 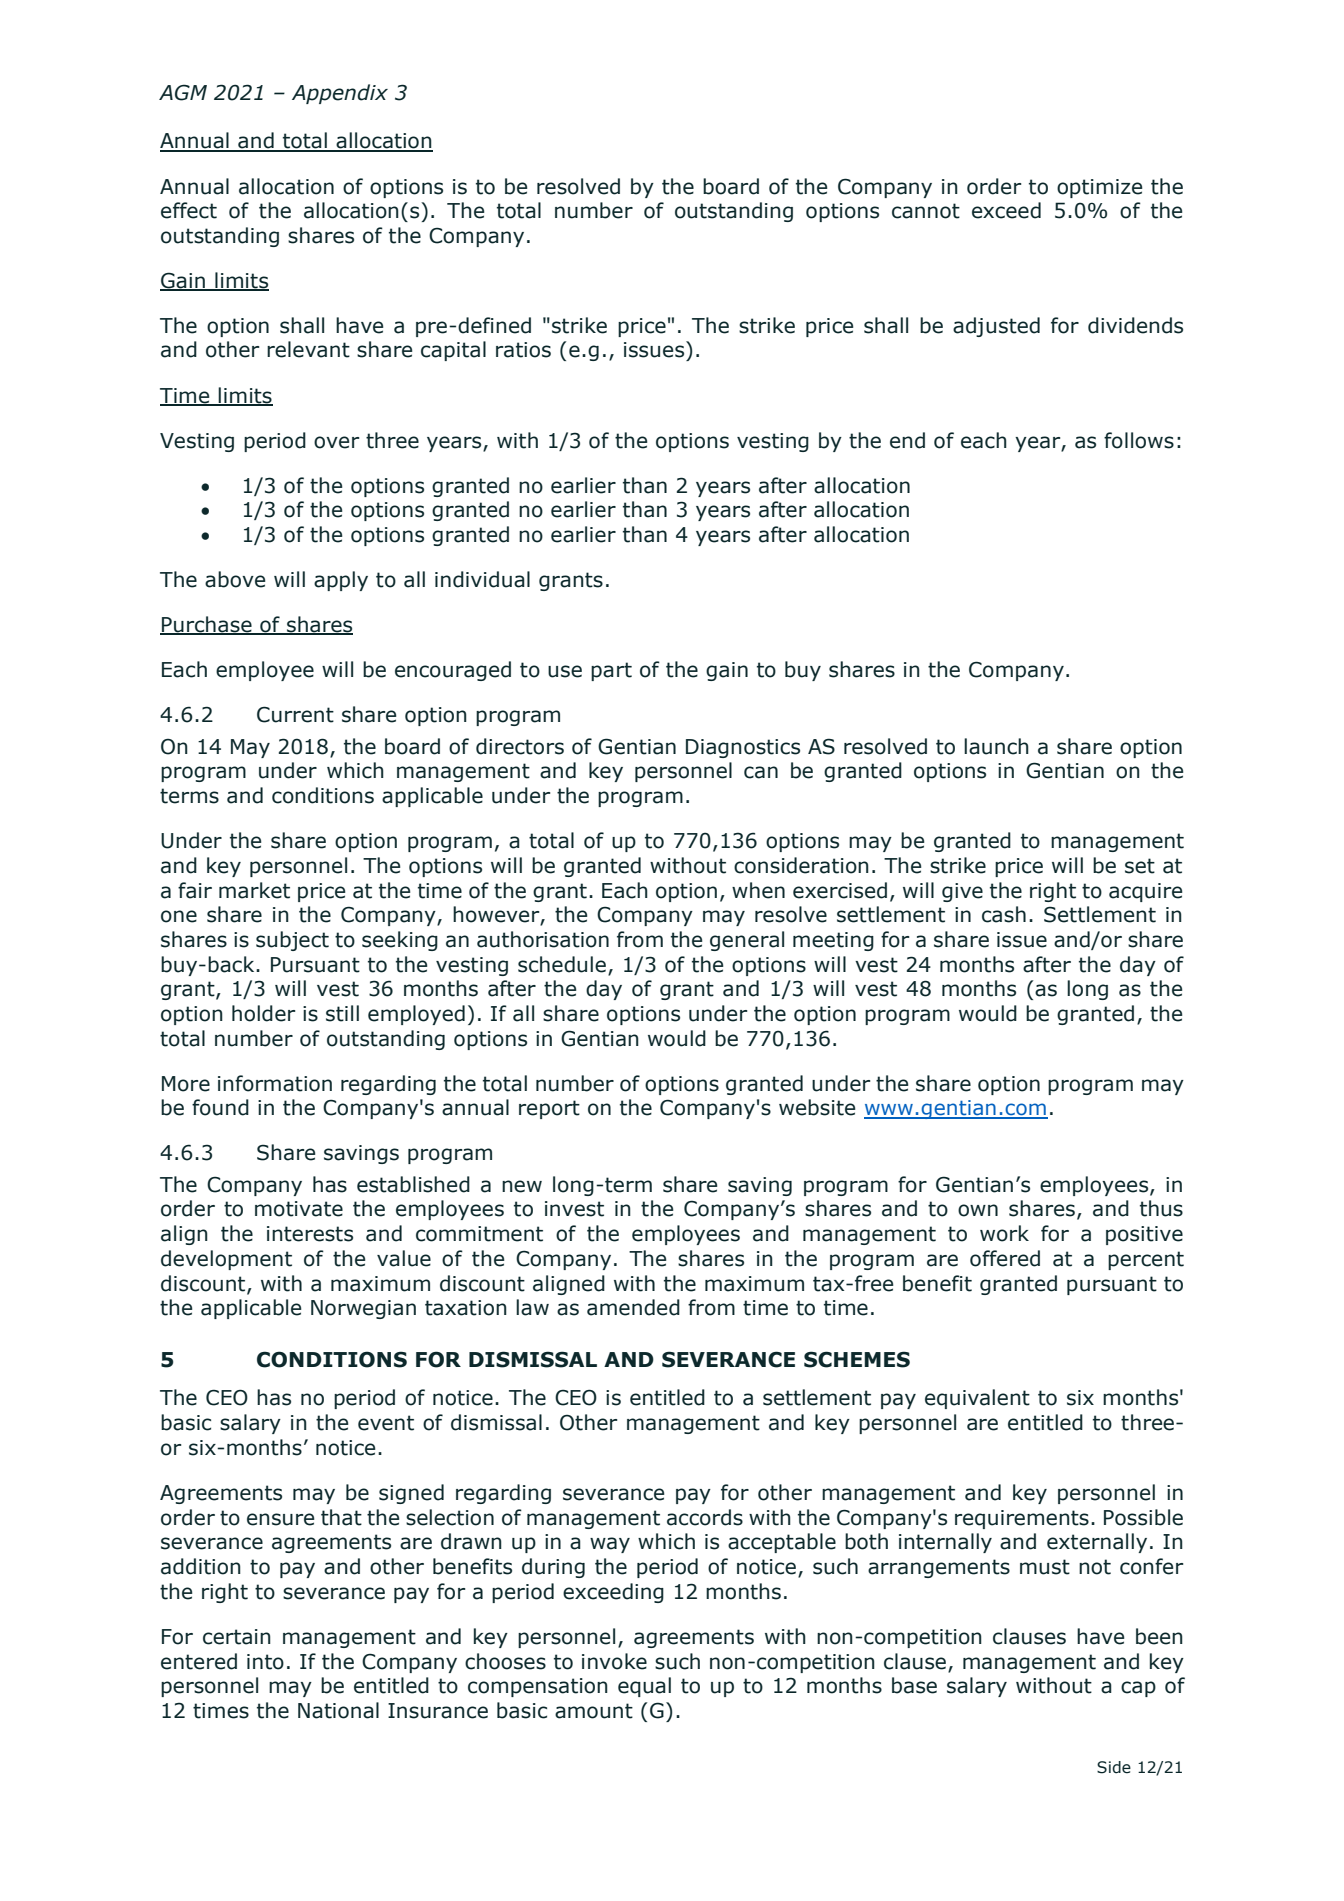 I want to click on equal, so click(x=644, y=1687).
